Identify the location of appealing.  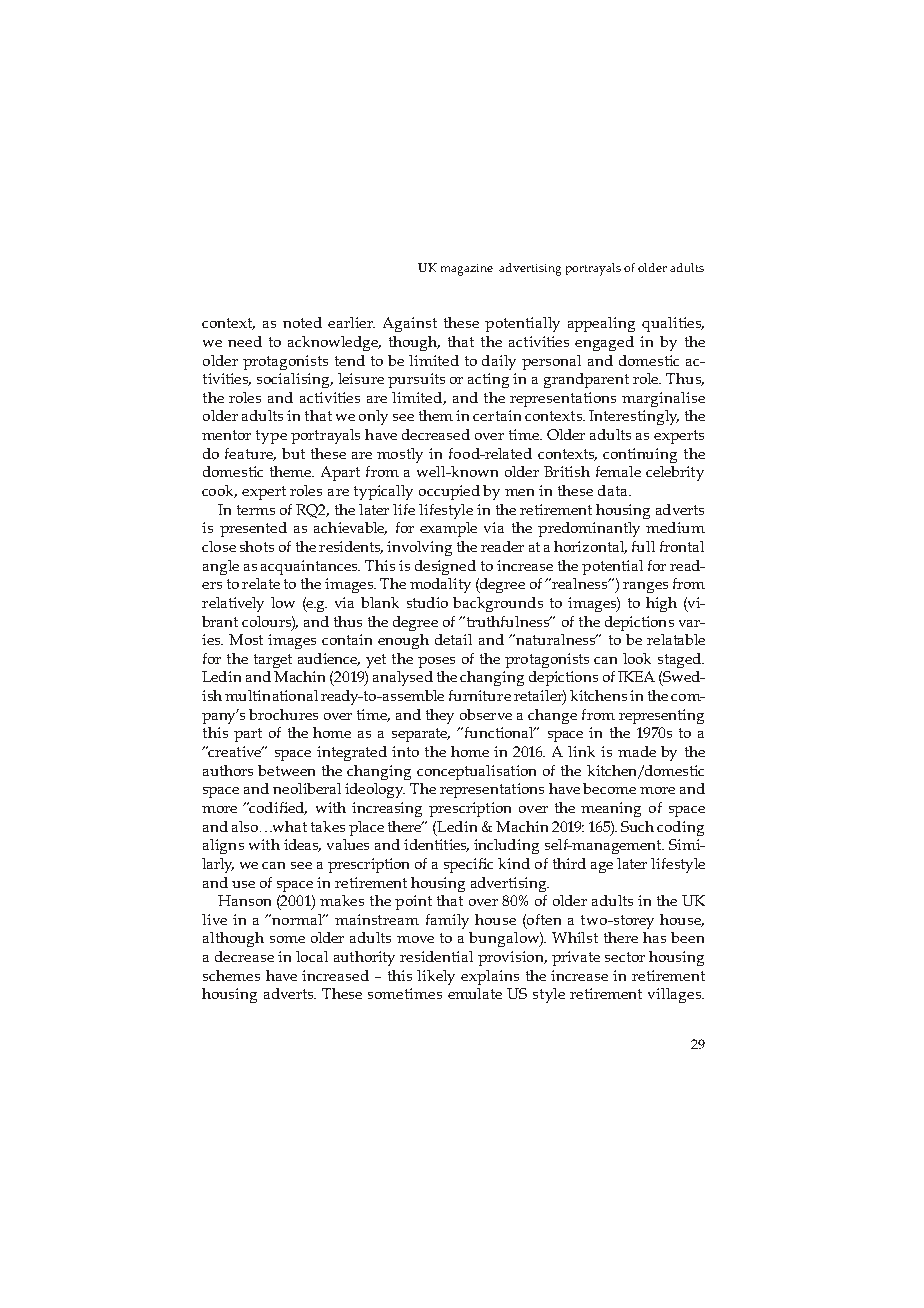
(601, 324).
